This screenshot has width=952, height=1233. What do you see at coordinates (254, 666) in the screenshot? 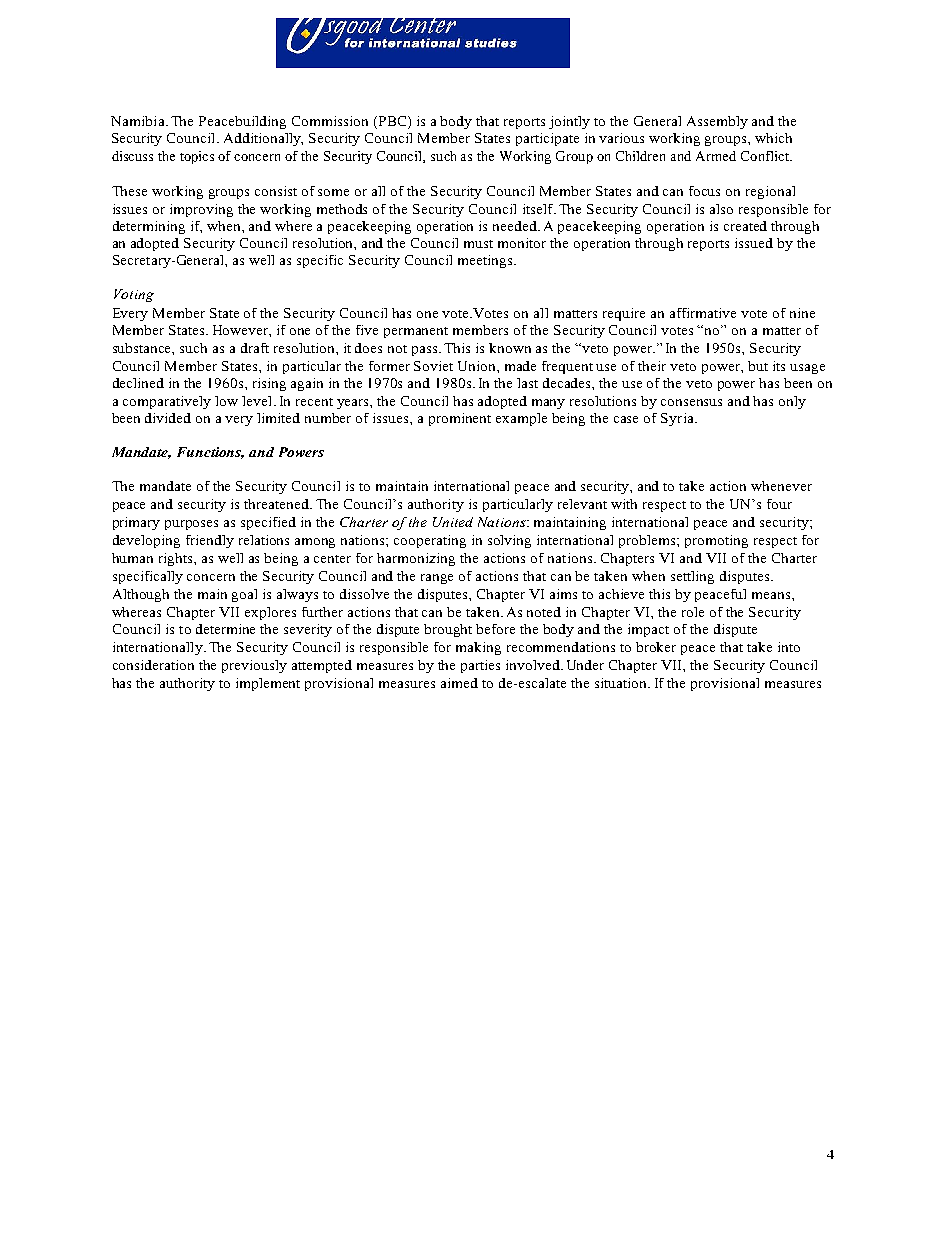
I see `previously` at bounding box center [254, 666].
